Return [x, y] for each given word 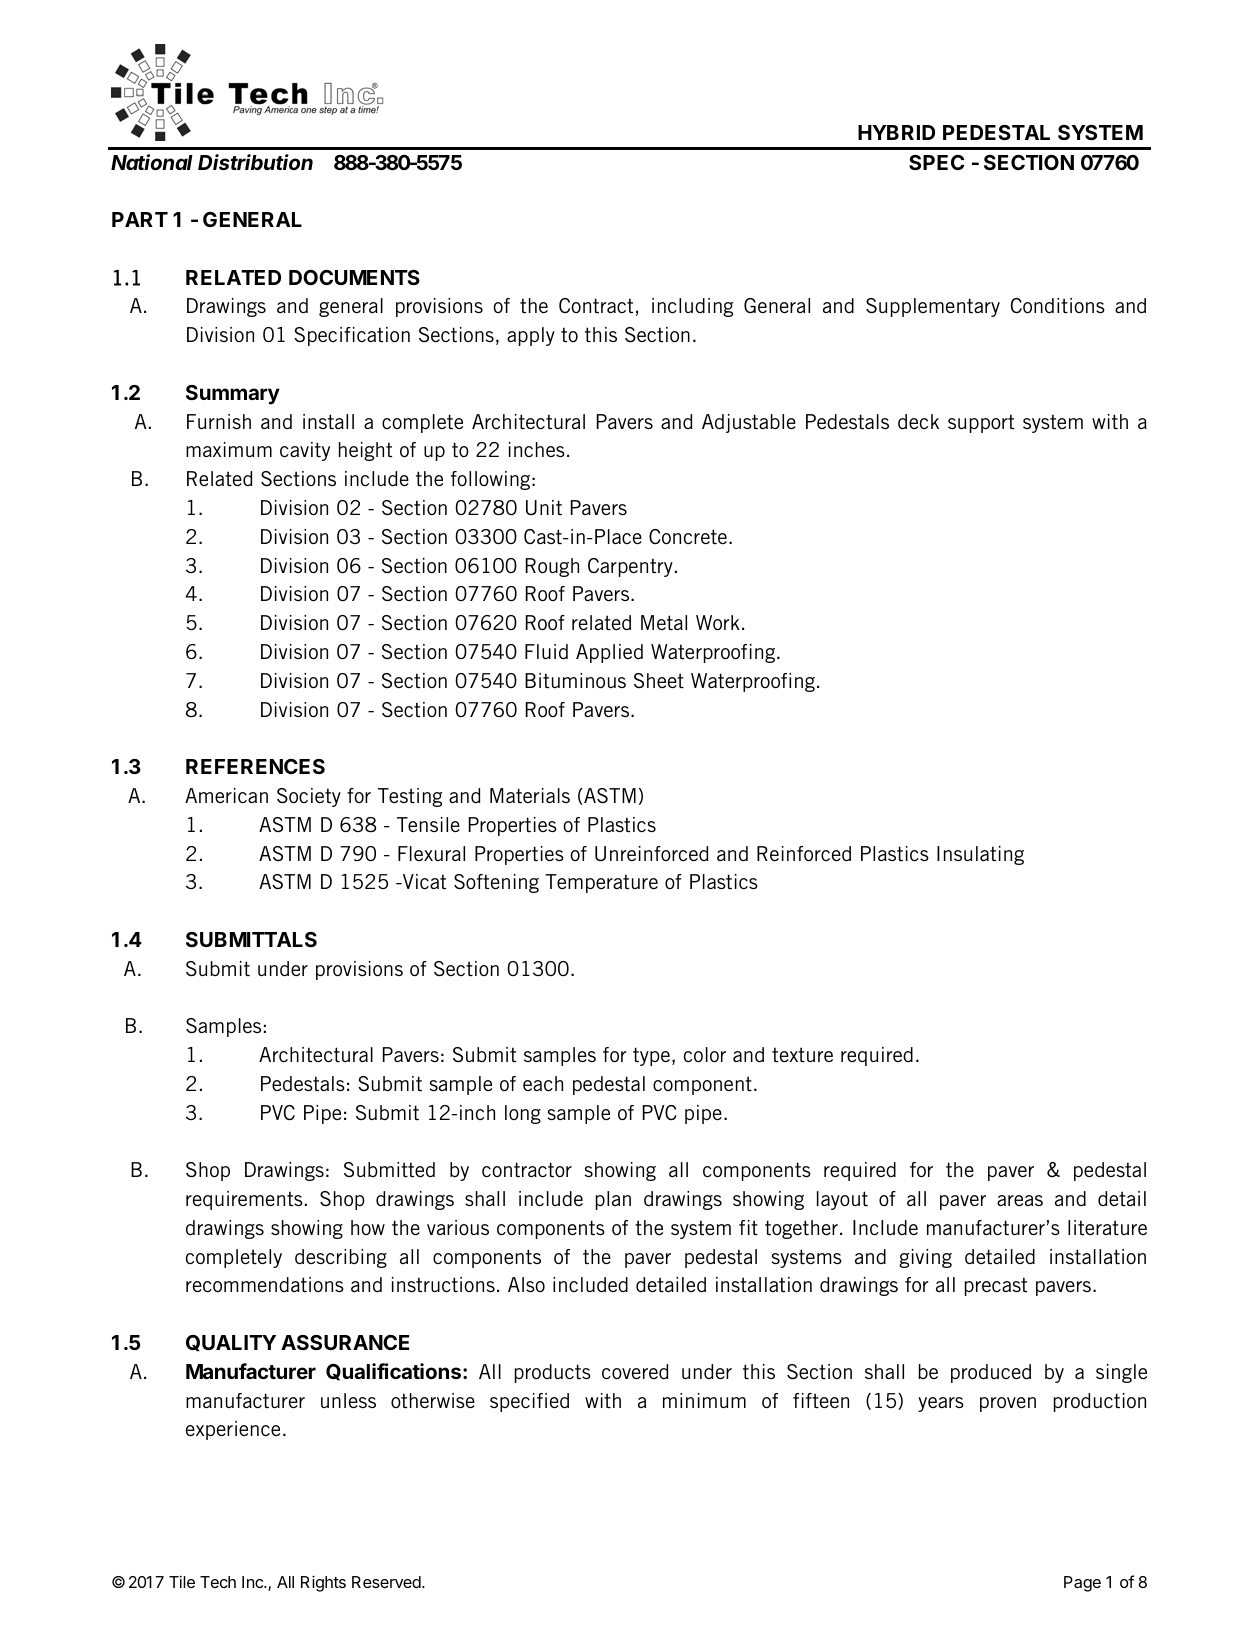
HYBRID [896, 132]
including [692, 307]
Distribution [255, 162]
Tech [218, 1582]
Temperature [601, 883]
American [226, 795]
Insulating [980, 855]
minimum [704, 1400]
